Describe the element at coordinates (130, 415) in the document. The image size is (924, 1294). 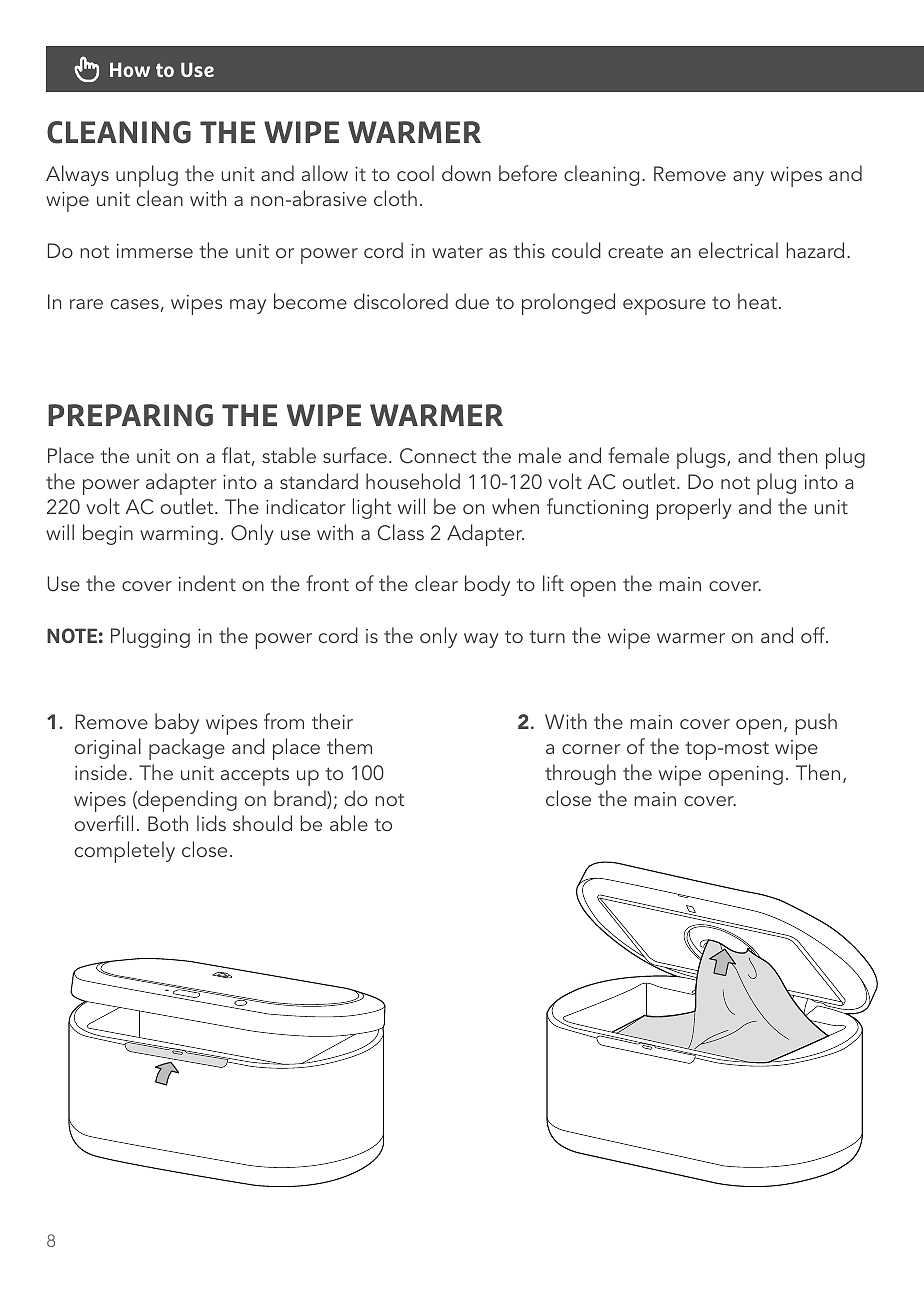
I see `PREPARING` at that location.
